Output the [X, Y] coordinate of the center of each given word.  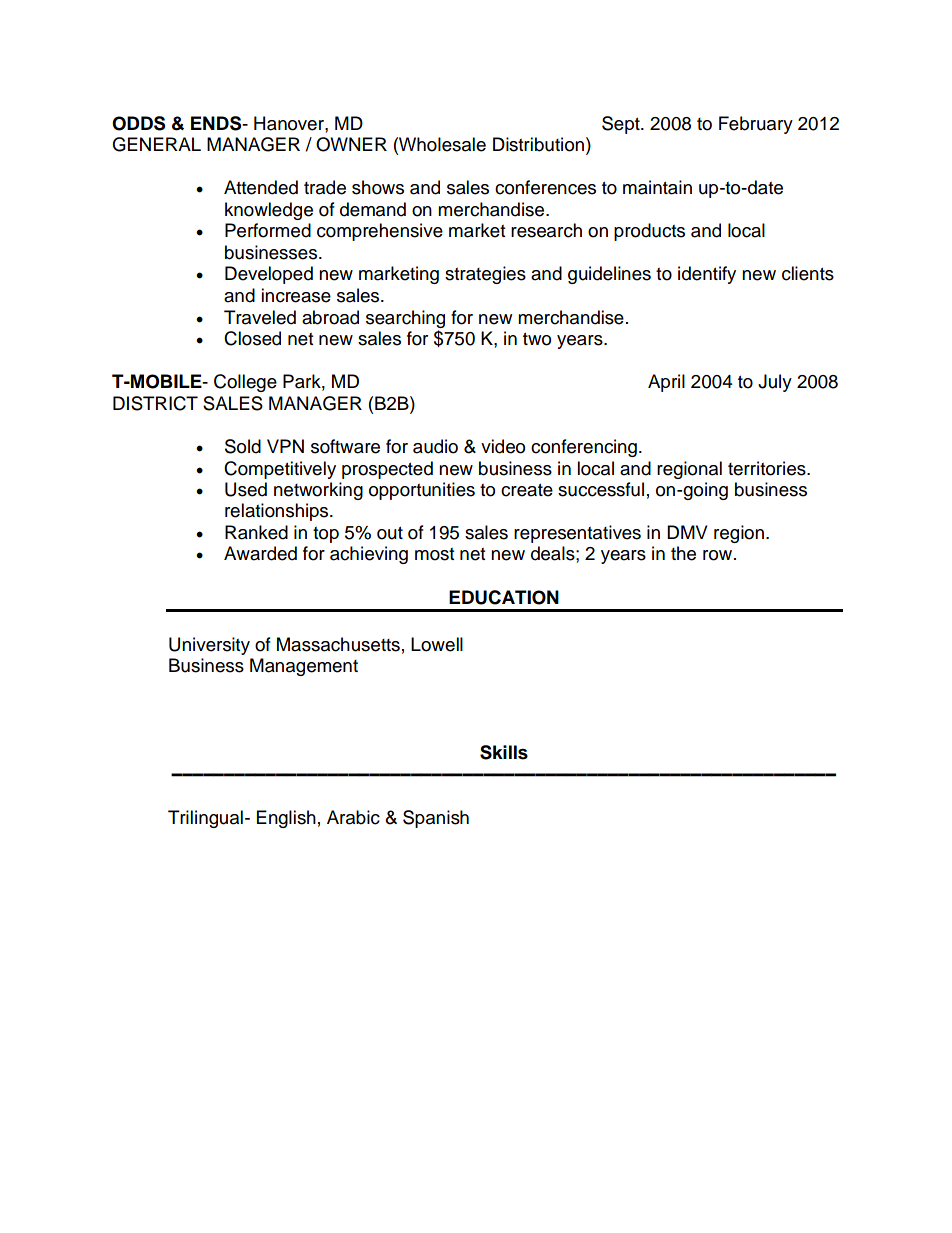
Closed [252, 338]
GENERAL [156, 144]
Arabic [353, 817]
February [756, 125]
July [775, 383]
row [719, 555]
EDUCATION [504, 597]
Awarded [260, 553]
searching [405, 319]
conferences [545, 187]
